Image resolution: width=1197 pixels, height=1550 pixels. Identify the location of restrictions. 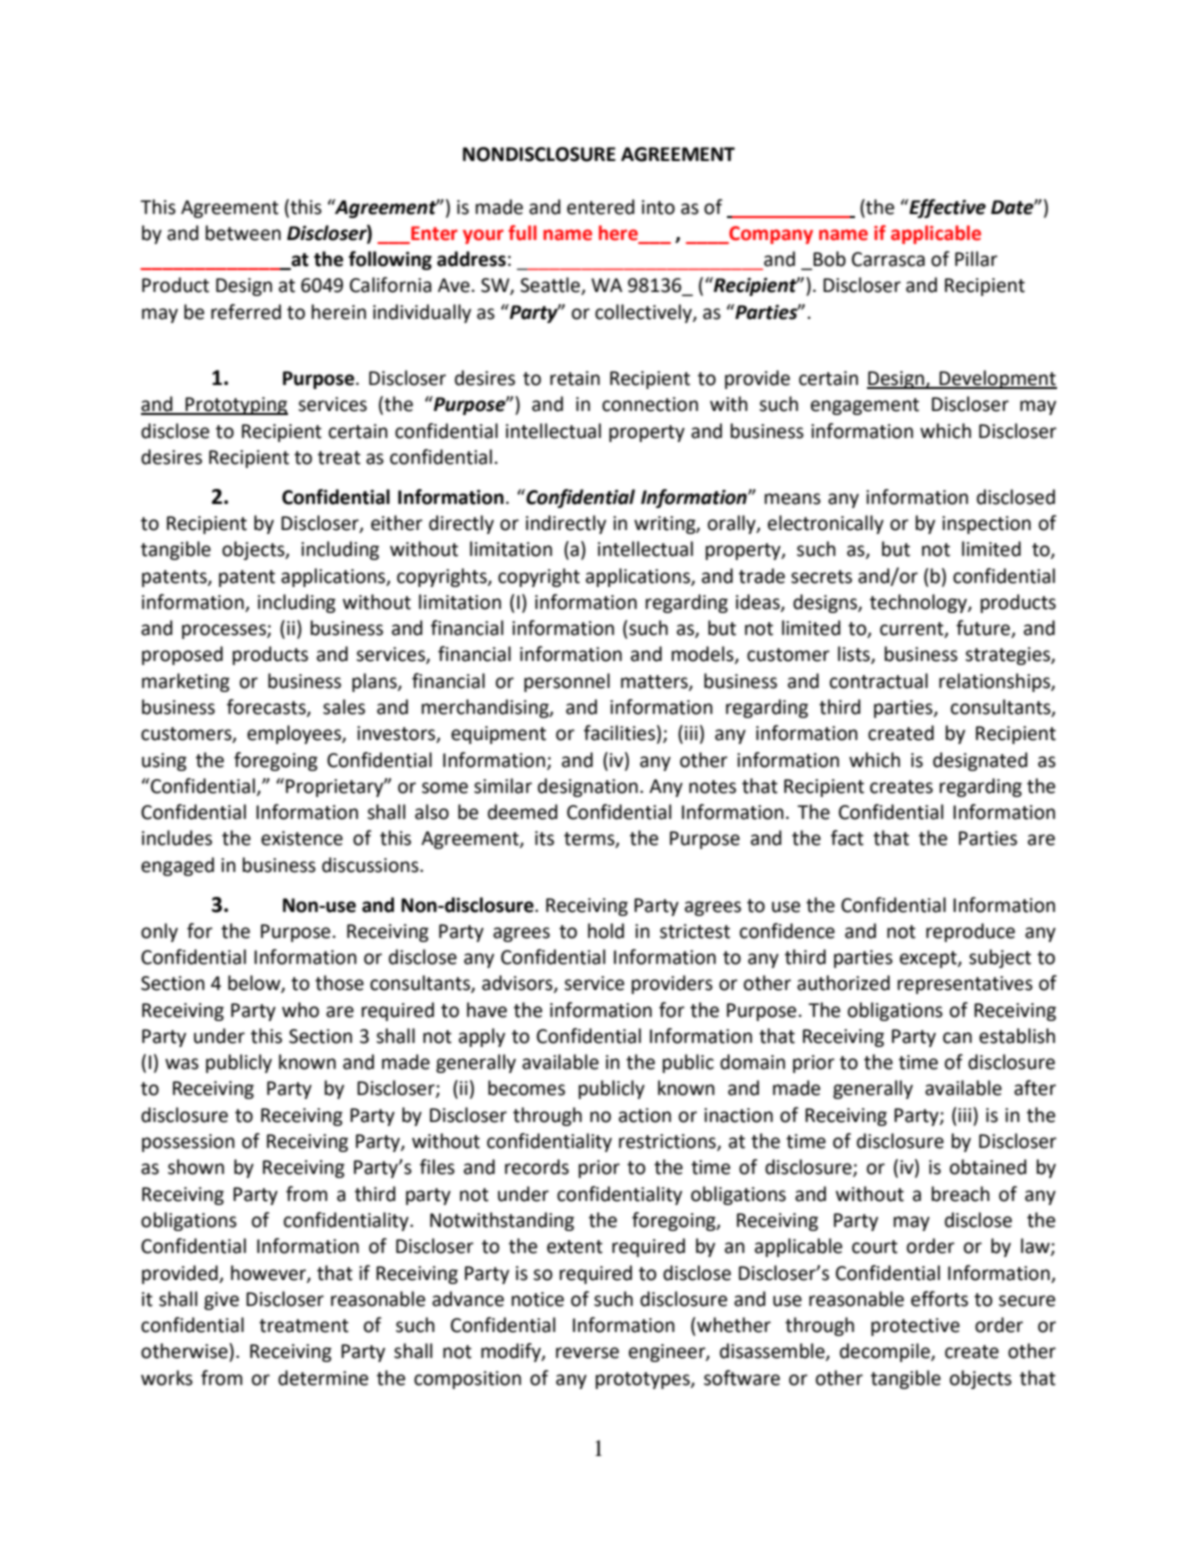
(668, 1142).
